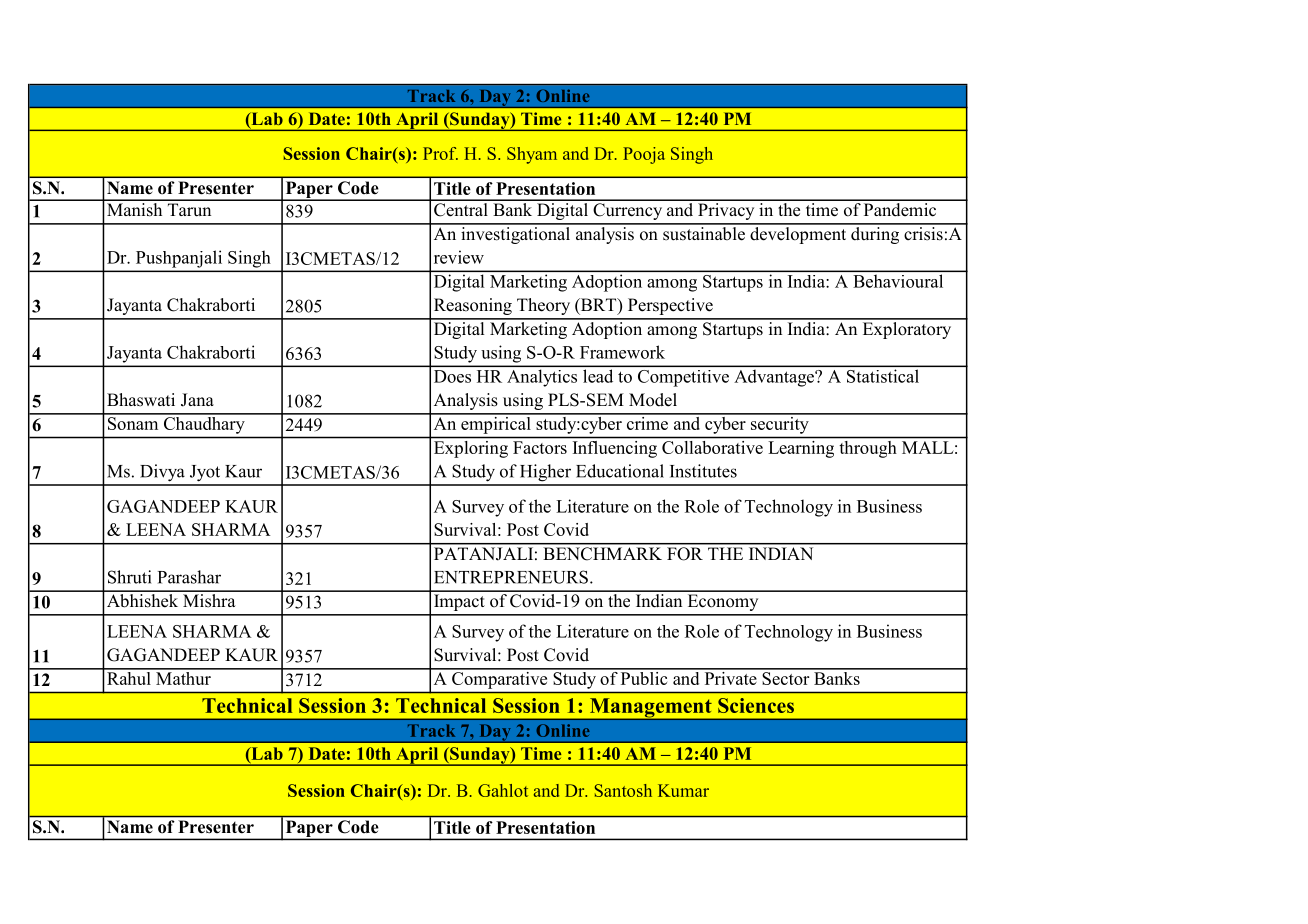 The image size is (1308, 924). Describe the element at coordinates (459, 257) in the screenshot. I see `review` at that location.
